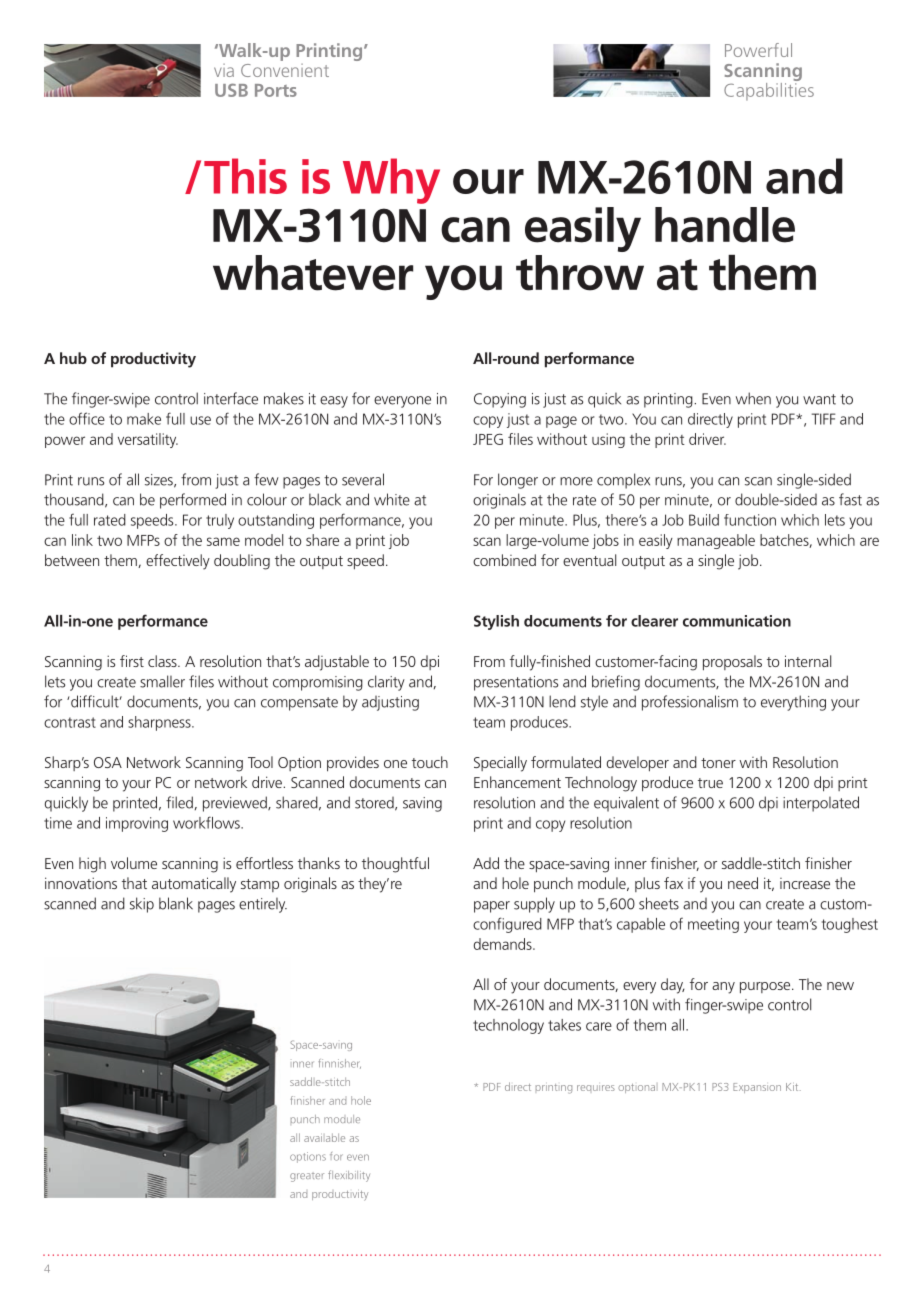 This document has width=924, height=1308. What do you see at coordinates (148, 440) in the document?
I see `versatility` at bounding box center [148, 440].
